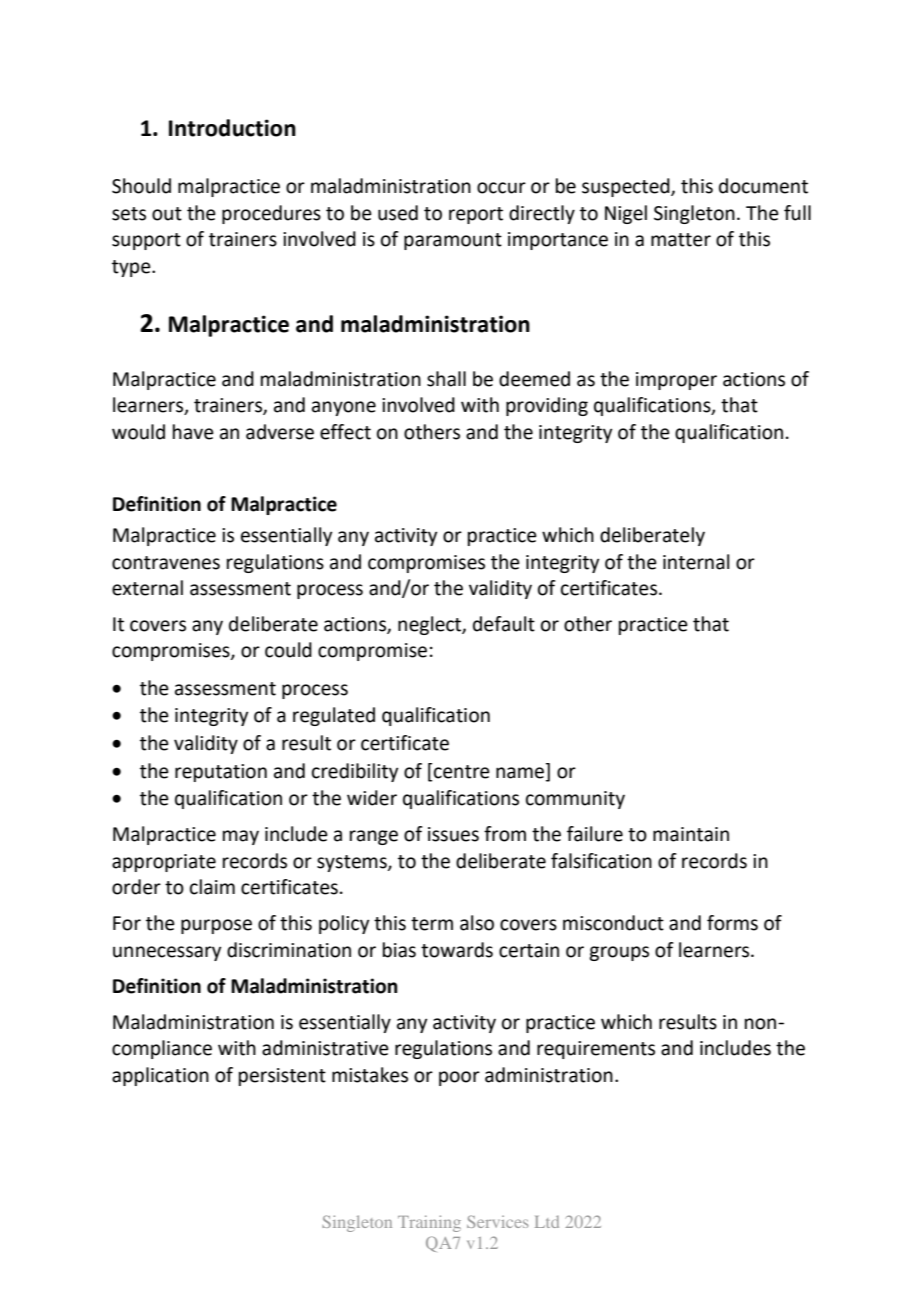 The height and width of the image is (1308, 924). I want to click on document, so click(763, 186).
